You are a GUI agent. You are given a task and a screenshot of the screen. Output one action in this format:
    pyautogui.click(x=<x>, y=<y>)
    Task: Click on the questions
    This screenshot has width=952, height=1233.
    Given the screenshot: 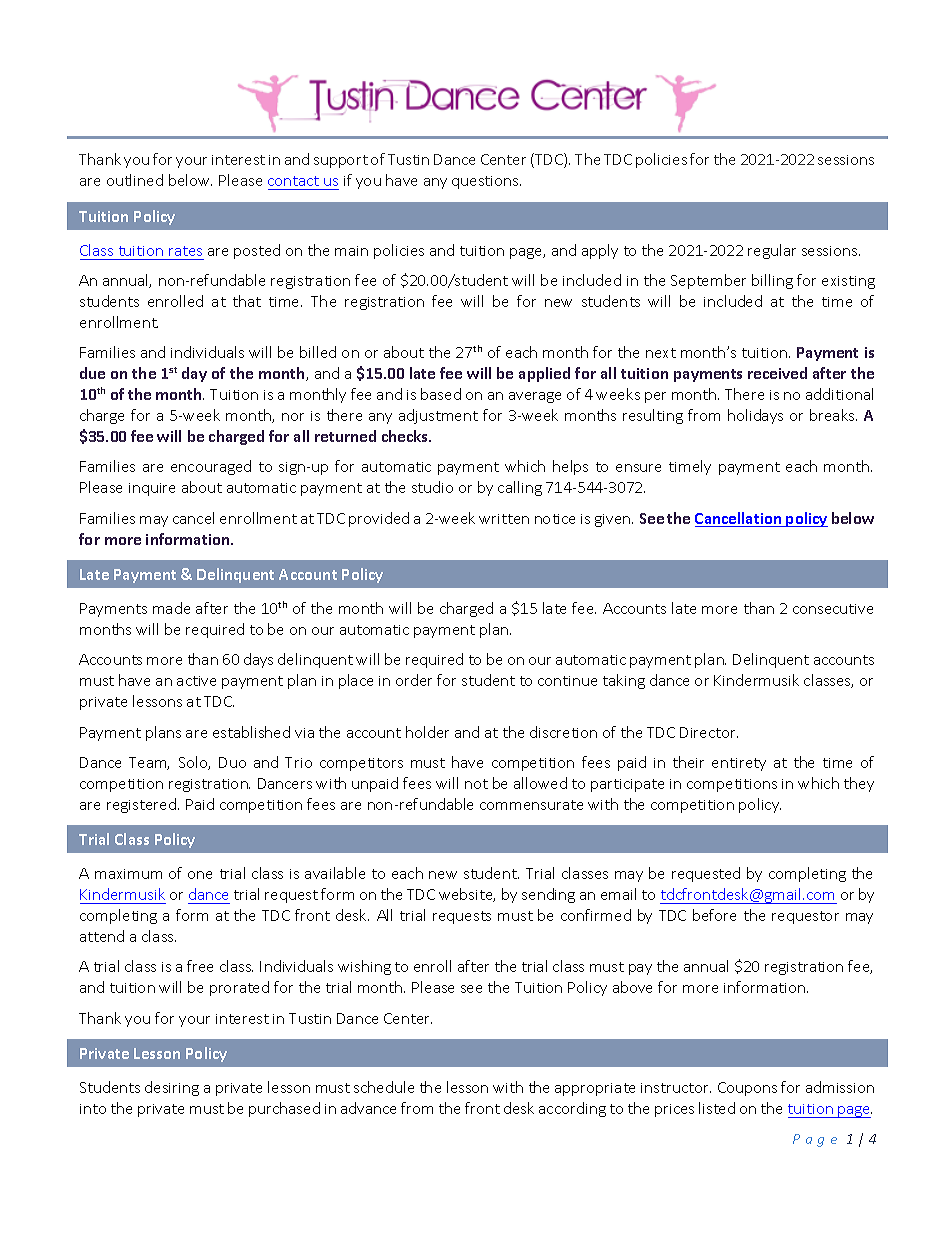 What is the action you would take?
    pyautogui.click(x=486, y=182)
